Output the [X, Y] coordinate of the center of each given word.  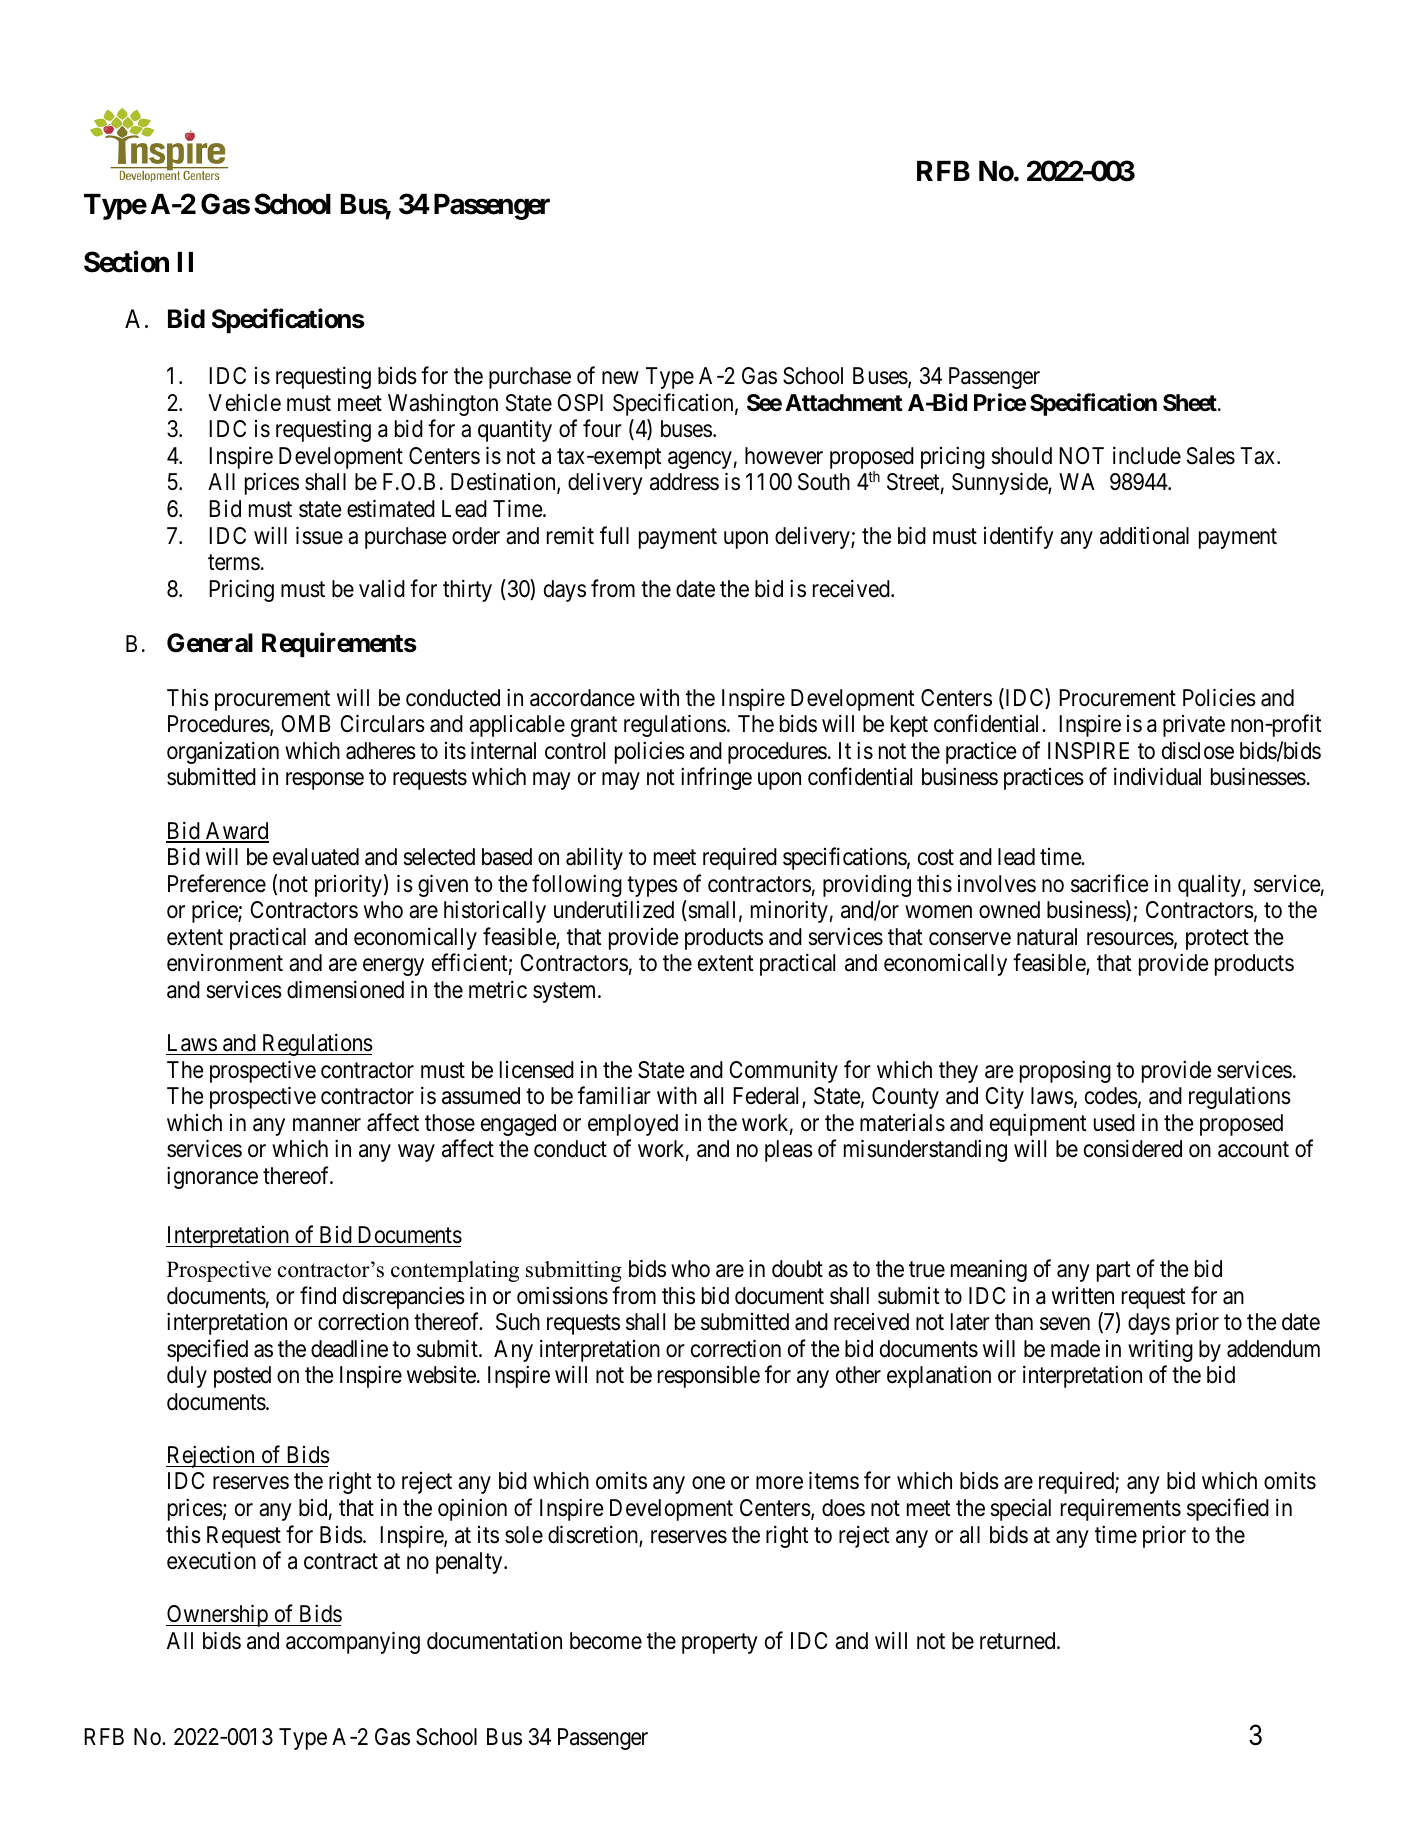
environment [225, 963]
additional [1144, 535]
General [210, 643]
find [318, 1295]
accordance [582, 698]
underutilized [614, 910]
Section [126, 262]
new [620, 378]
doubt [797, 1269]
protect [1217, 940]
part [1114, 1272]
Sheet [1191, 403]
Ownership [218, 1616]
